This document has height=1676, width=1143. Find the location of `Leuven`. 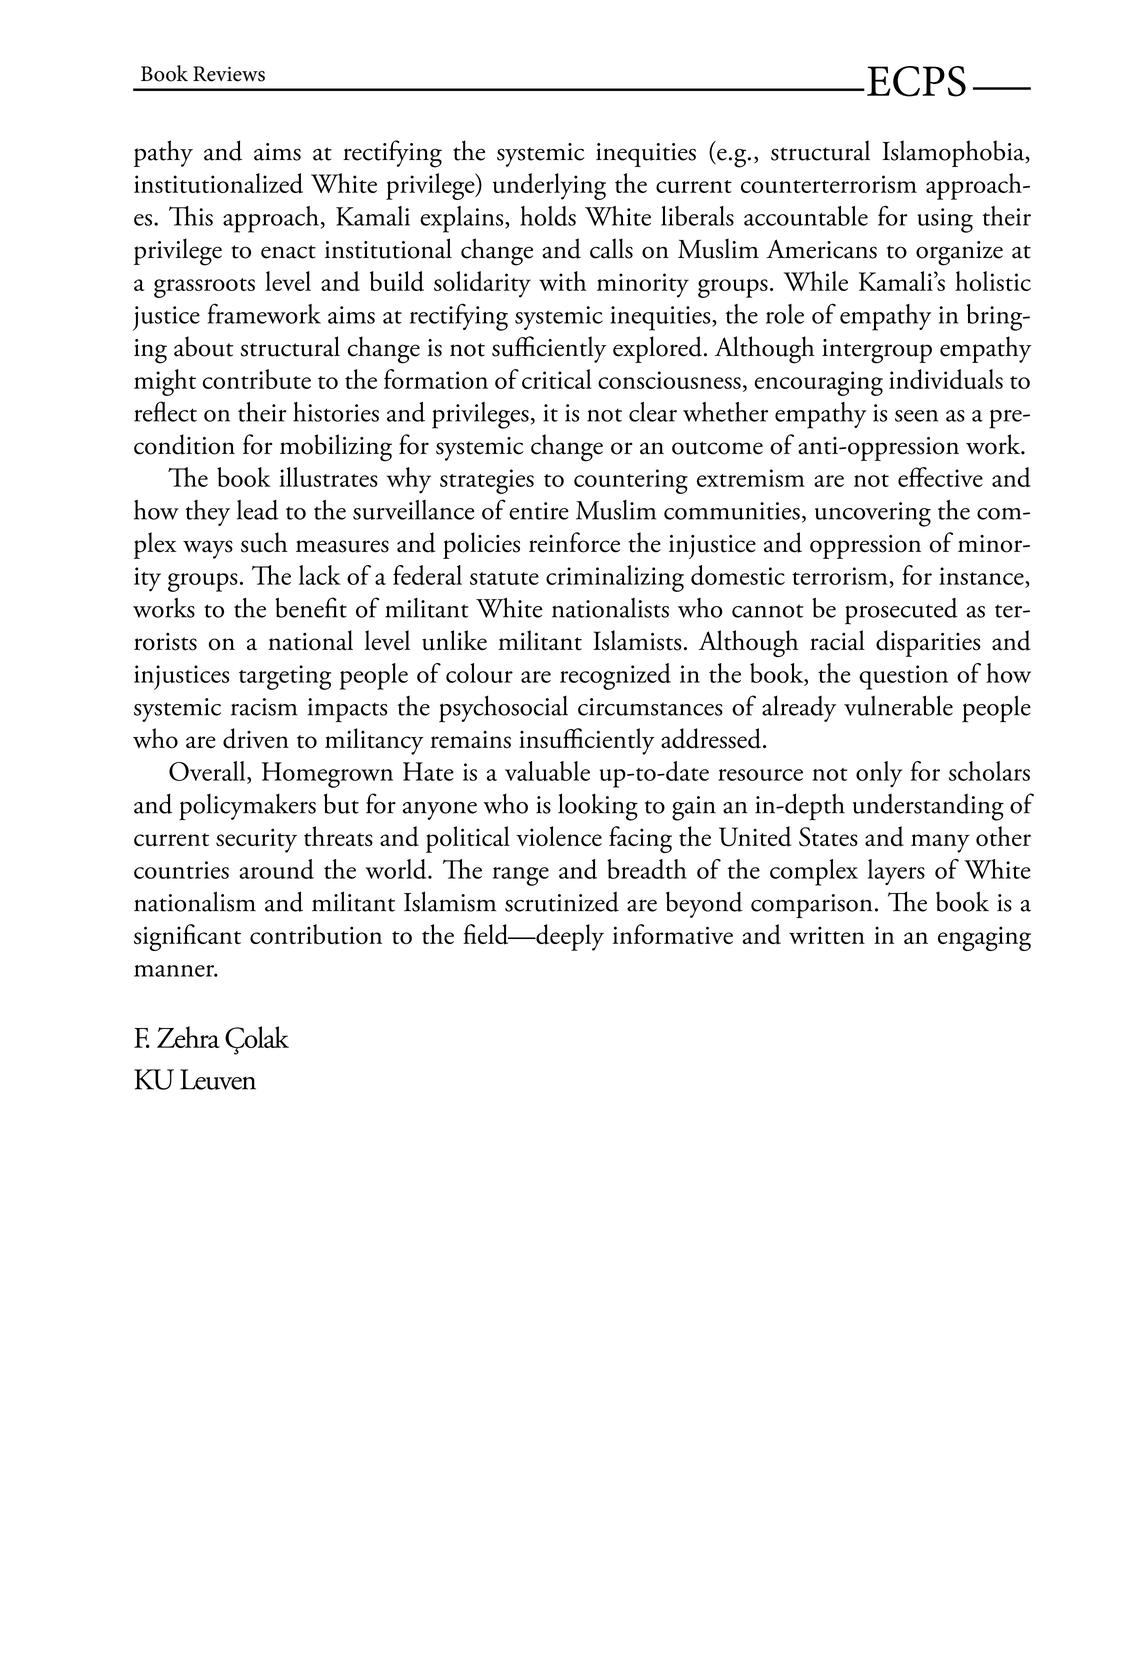

Leuven is located at coordinates (218, 1079).
